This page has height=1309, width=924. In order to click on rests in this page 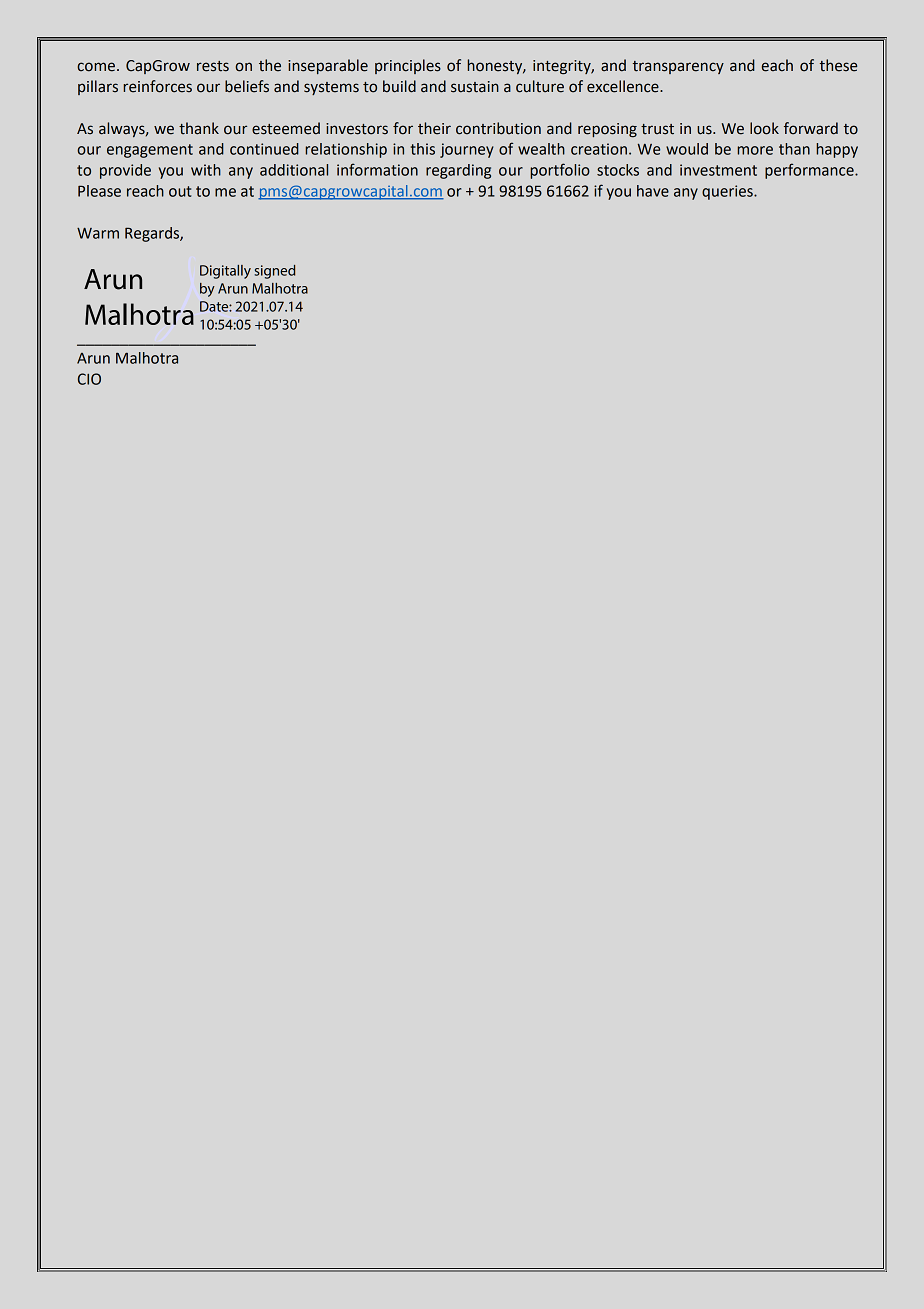, I will do `click(213, 66)`.
